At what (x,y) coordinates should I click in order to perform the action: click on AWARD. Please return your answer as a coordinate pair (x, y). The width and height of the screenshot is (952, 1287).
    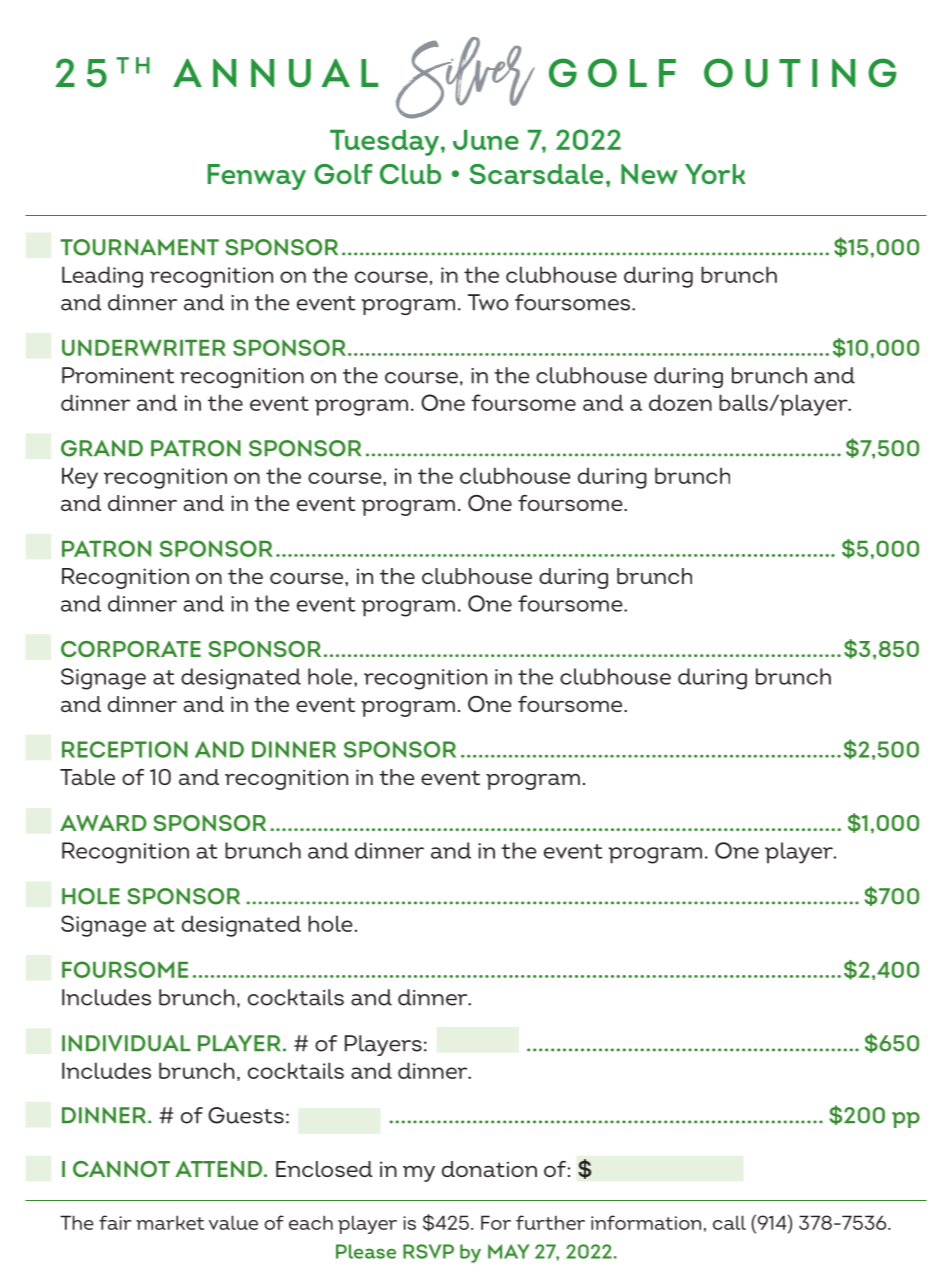
    Looking at the image, I should click on (103, 823).
